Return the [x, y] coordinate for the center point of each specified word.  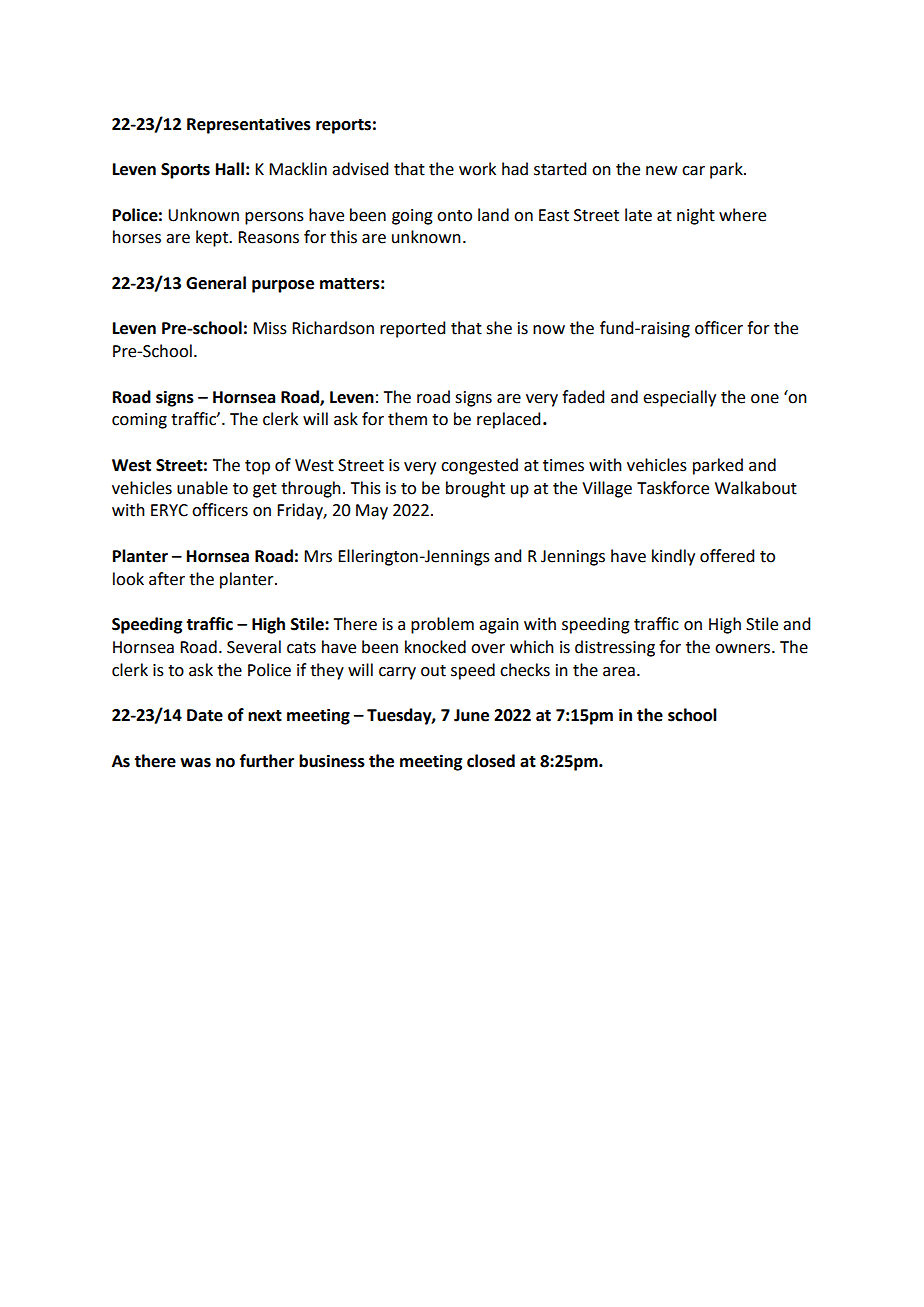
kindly [673, 557]
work [477, 169]
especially [679, 398]
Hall [230, 169]
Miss [270, 328]
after [167, 579]
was [195, 763]
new [661, 171]
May [372, 512]
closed [491, 761]
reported [412, 329]
